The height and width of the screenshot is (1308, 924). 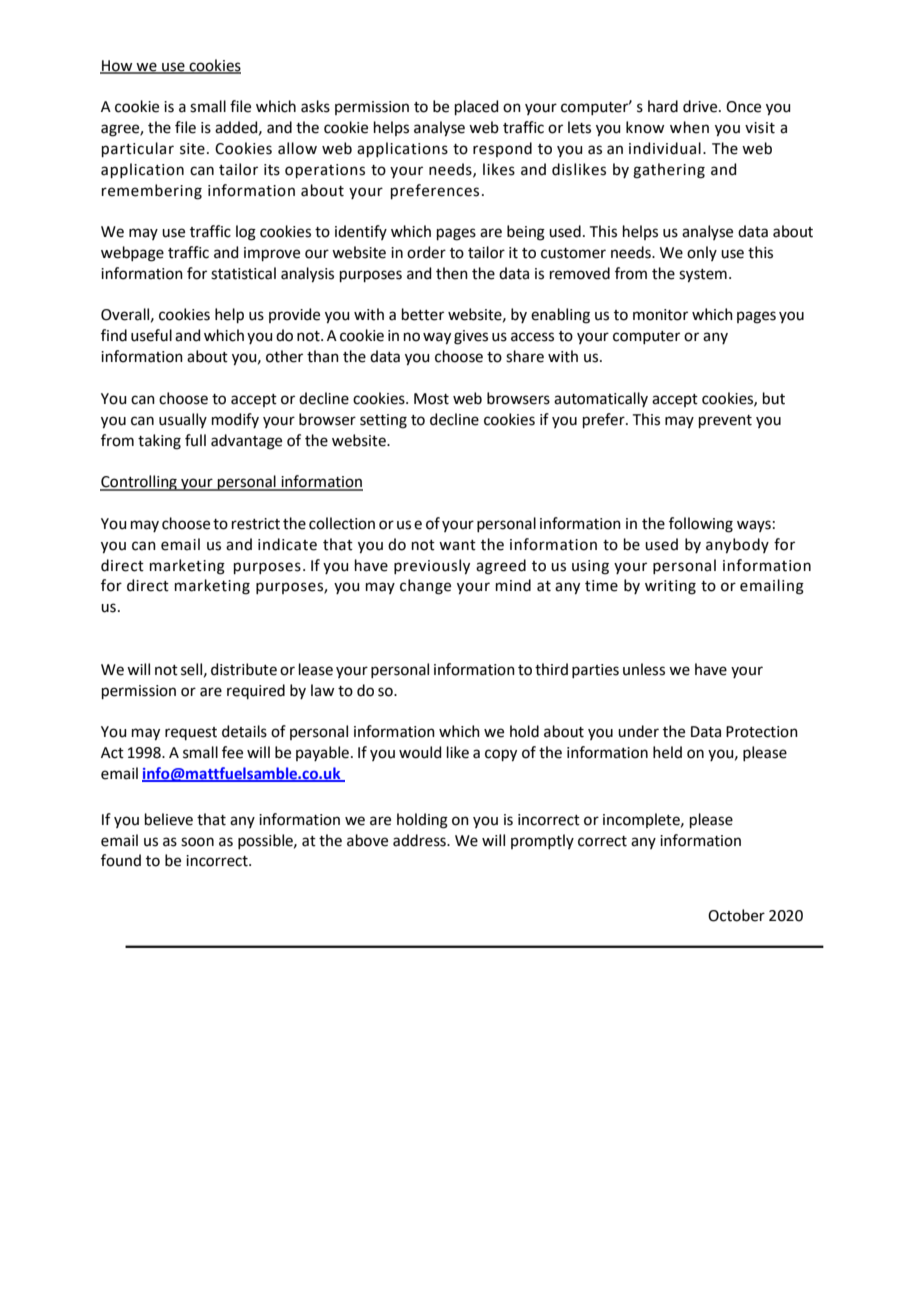 I want to click on drive, so click(x=701, y=106).
